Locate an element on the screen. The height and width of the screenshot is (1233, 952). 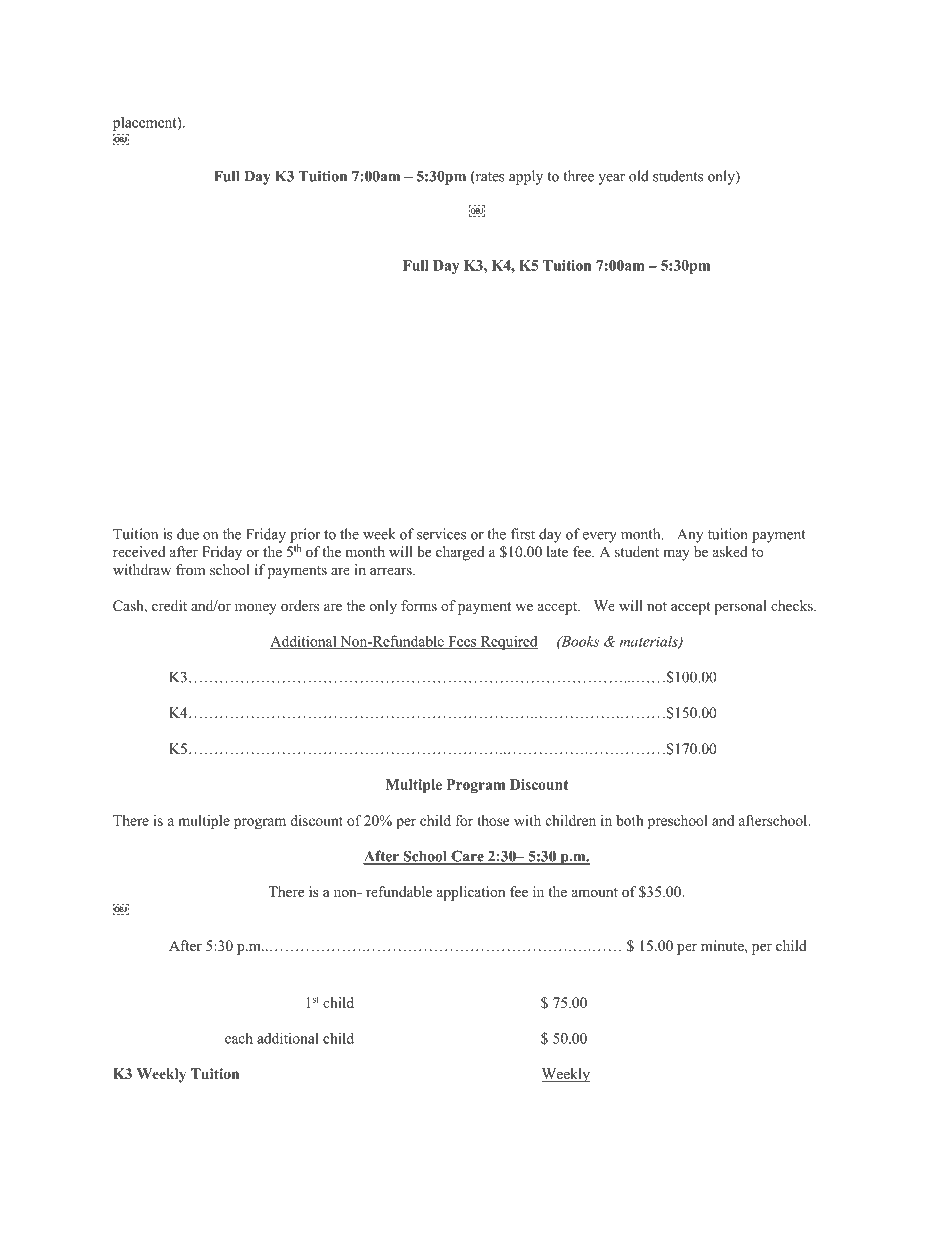
old is located at coordinates (639, 176).
